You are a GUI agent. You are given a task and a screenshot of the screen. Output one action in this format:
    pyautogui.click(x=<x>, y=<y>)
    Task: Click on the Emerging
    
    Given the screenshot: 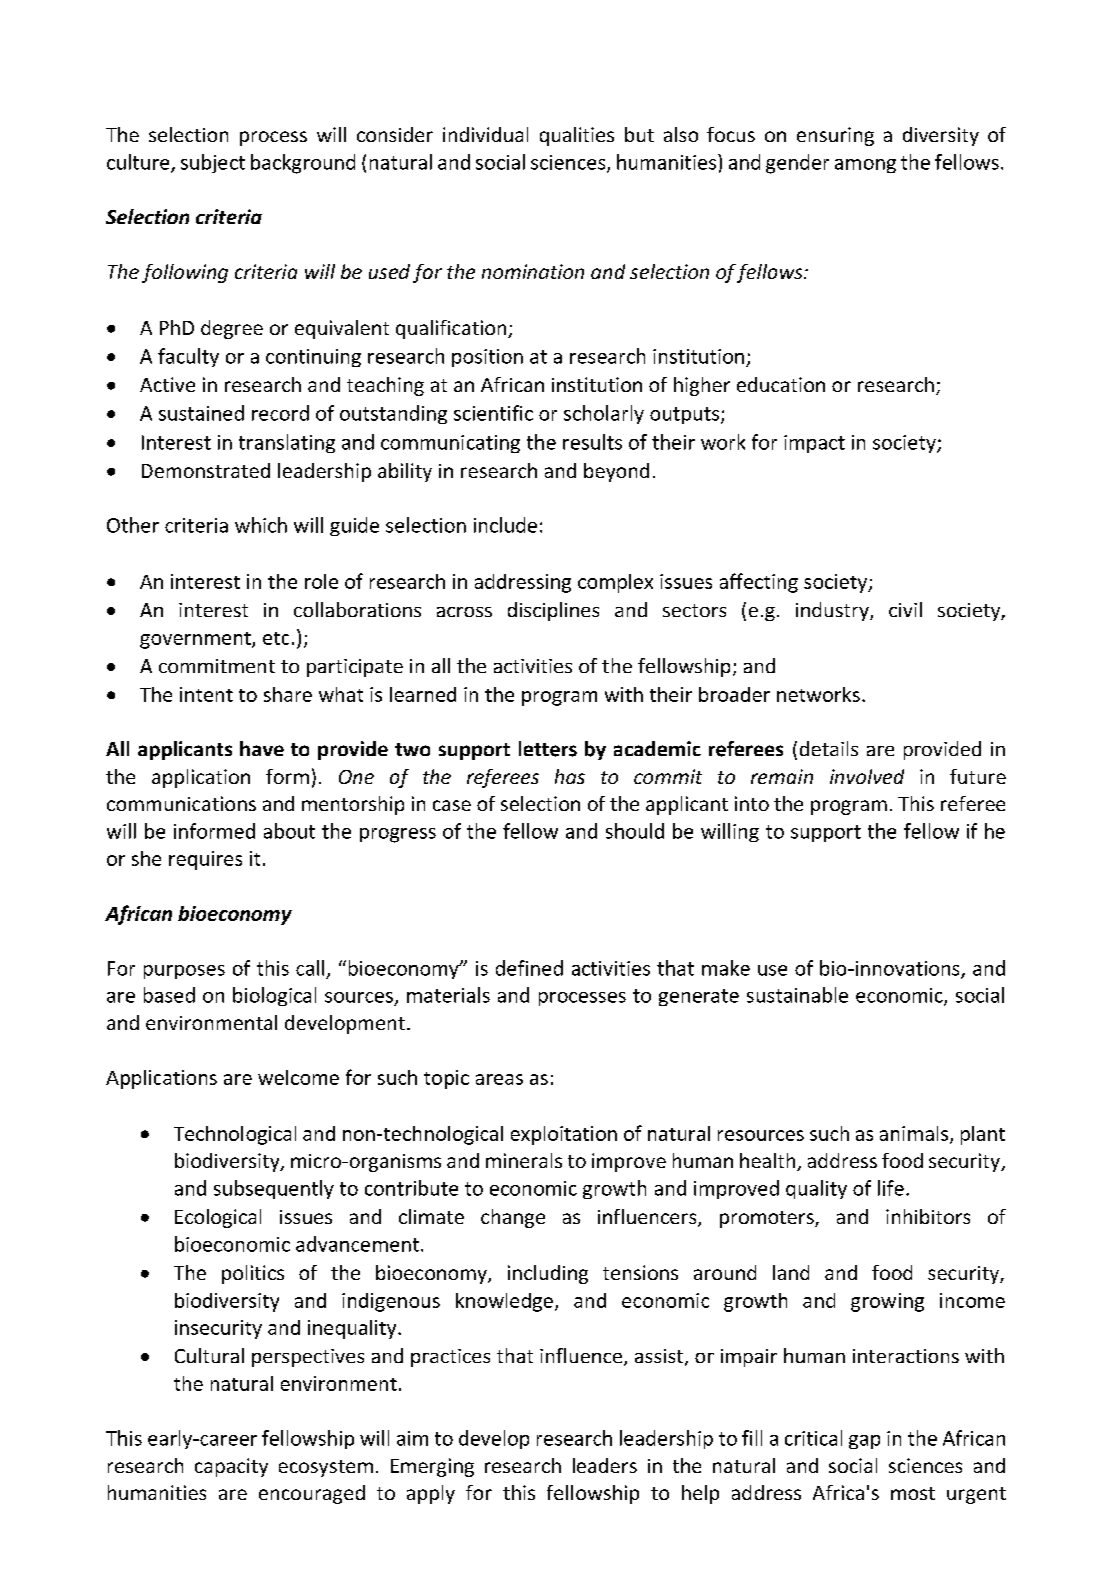 What is the action you would take?
    pyautogui.click(x=432, y=1467)
